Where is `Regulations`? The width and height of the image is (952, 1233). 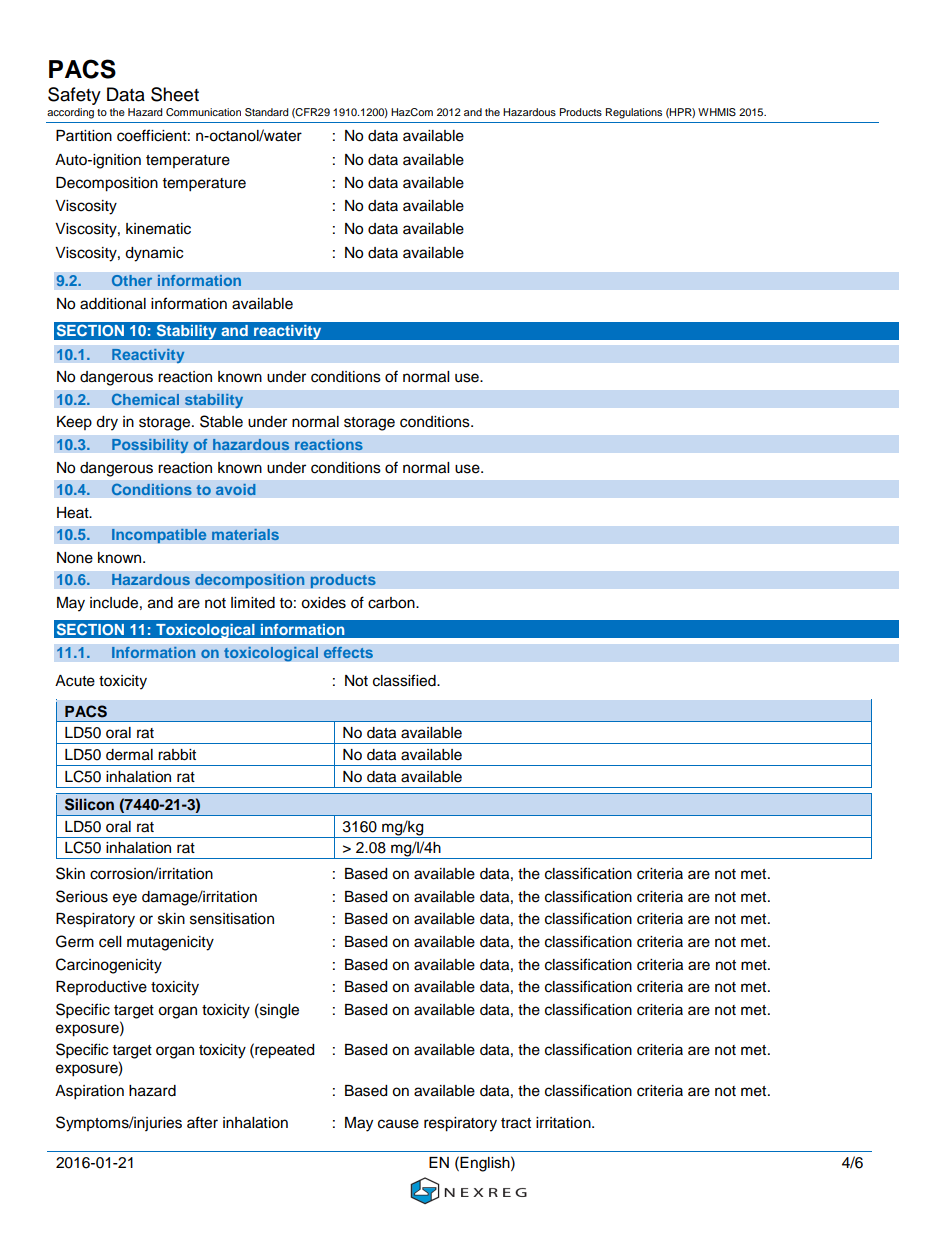
Regulations is located at coordinates (634, 113).
